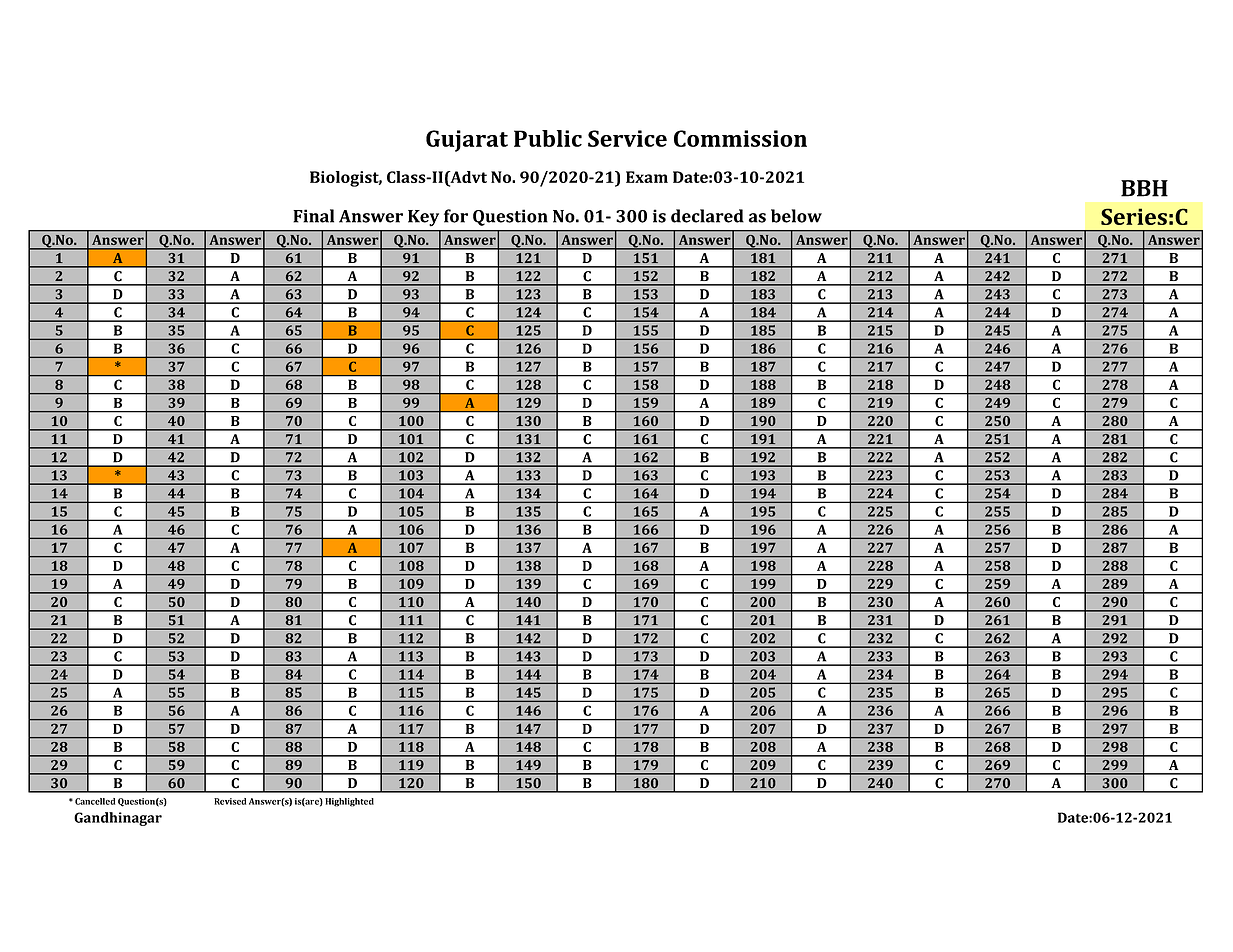  Describe the element at coordinates (707, 216) in the document. I see `declared` at that location.
